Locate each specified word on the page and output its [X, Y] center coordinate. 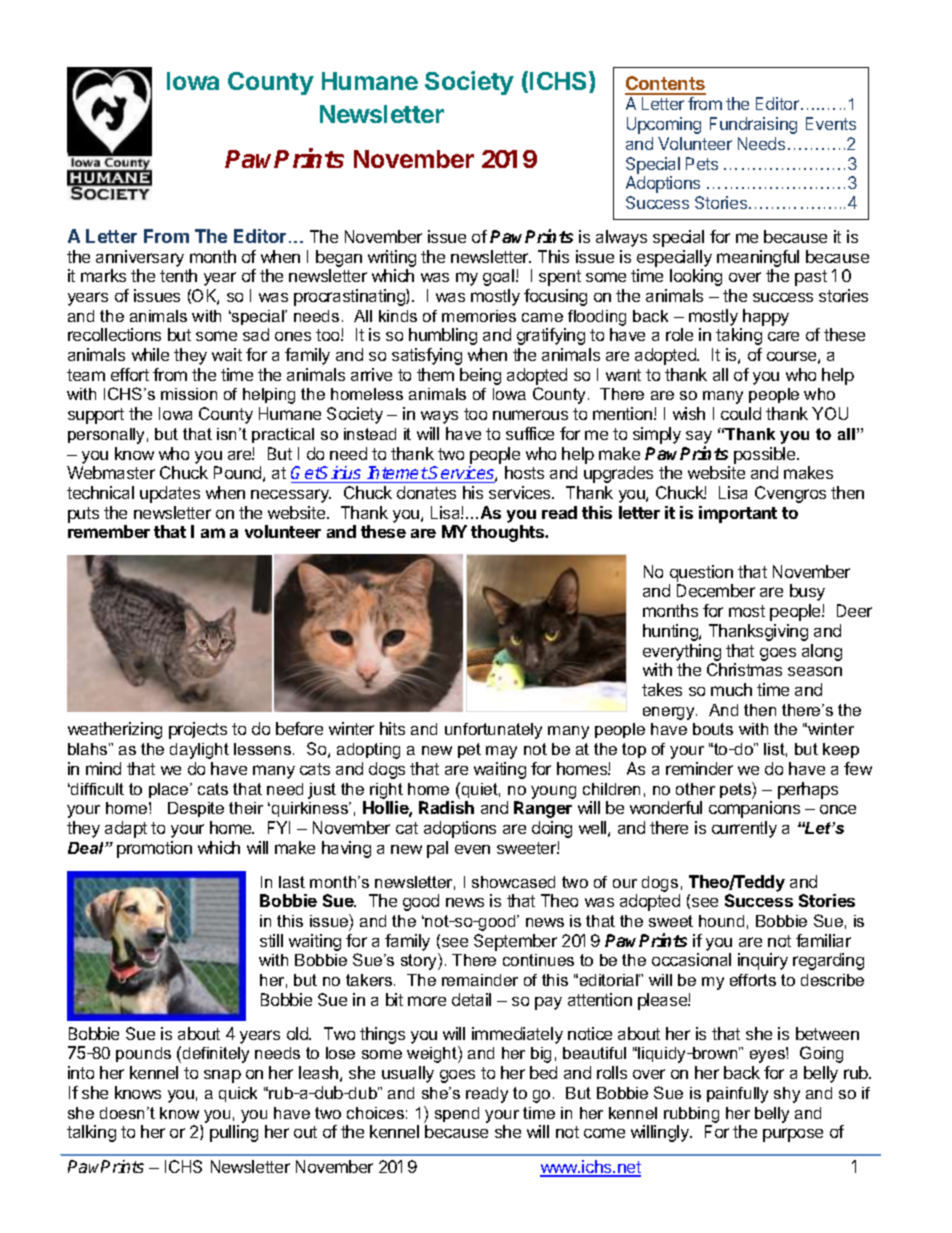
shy [787, 1095]
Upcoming [664, 125]
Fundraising [753, 125]
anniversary [140, 258]
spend [457, 1114]
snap [222, 1076]
